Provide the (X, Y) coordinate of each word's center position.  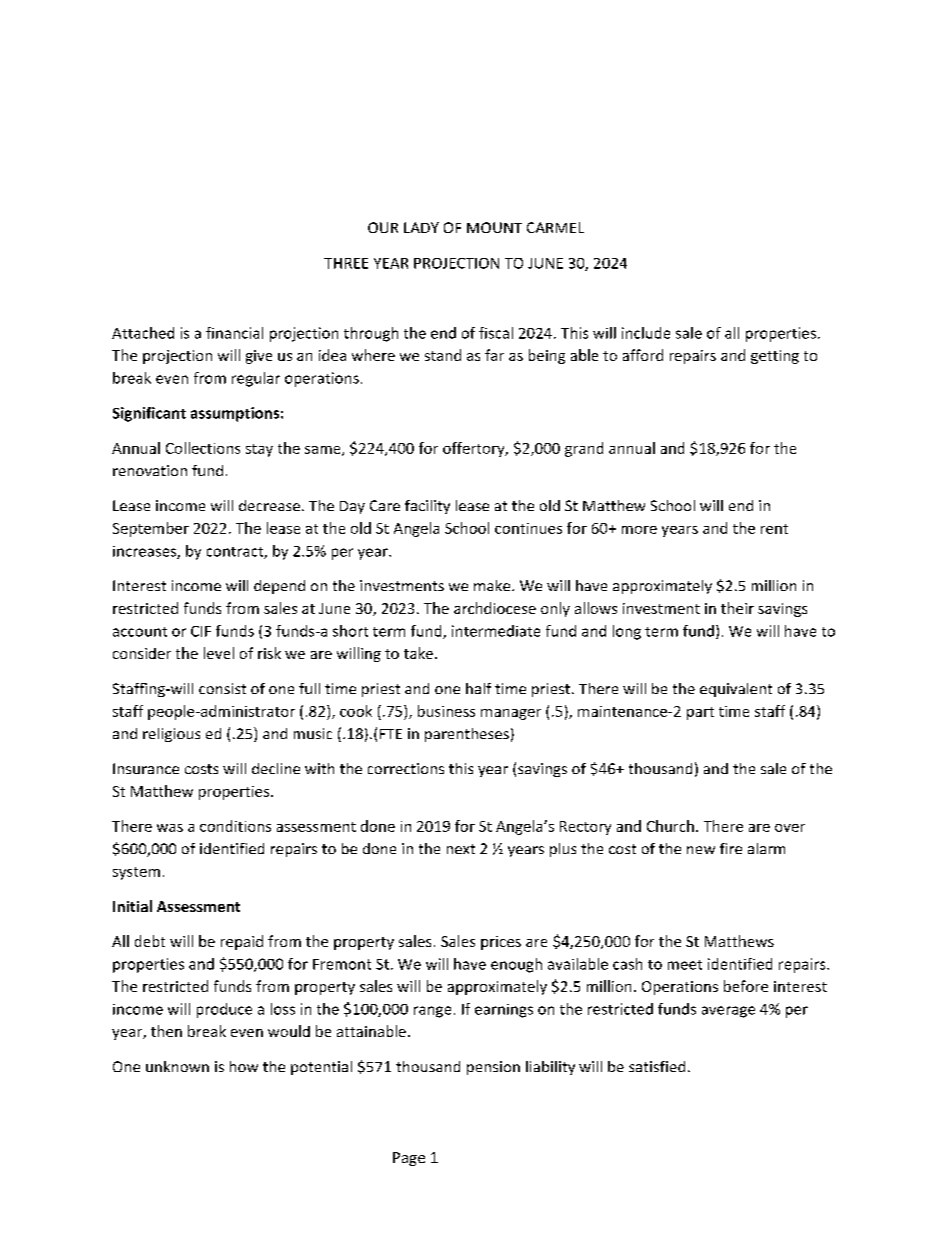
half (478, 688)
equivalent (736, 690)
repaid (242, 942)
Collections (203, 448)
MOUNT (494, 227)
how (244, 1066)
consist (222, 688)
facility (427, 507)
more (639, 530)
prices (501, 943)
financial (234, 333)
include (646, 333)
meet (685, 965)
